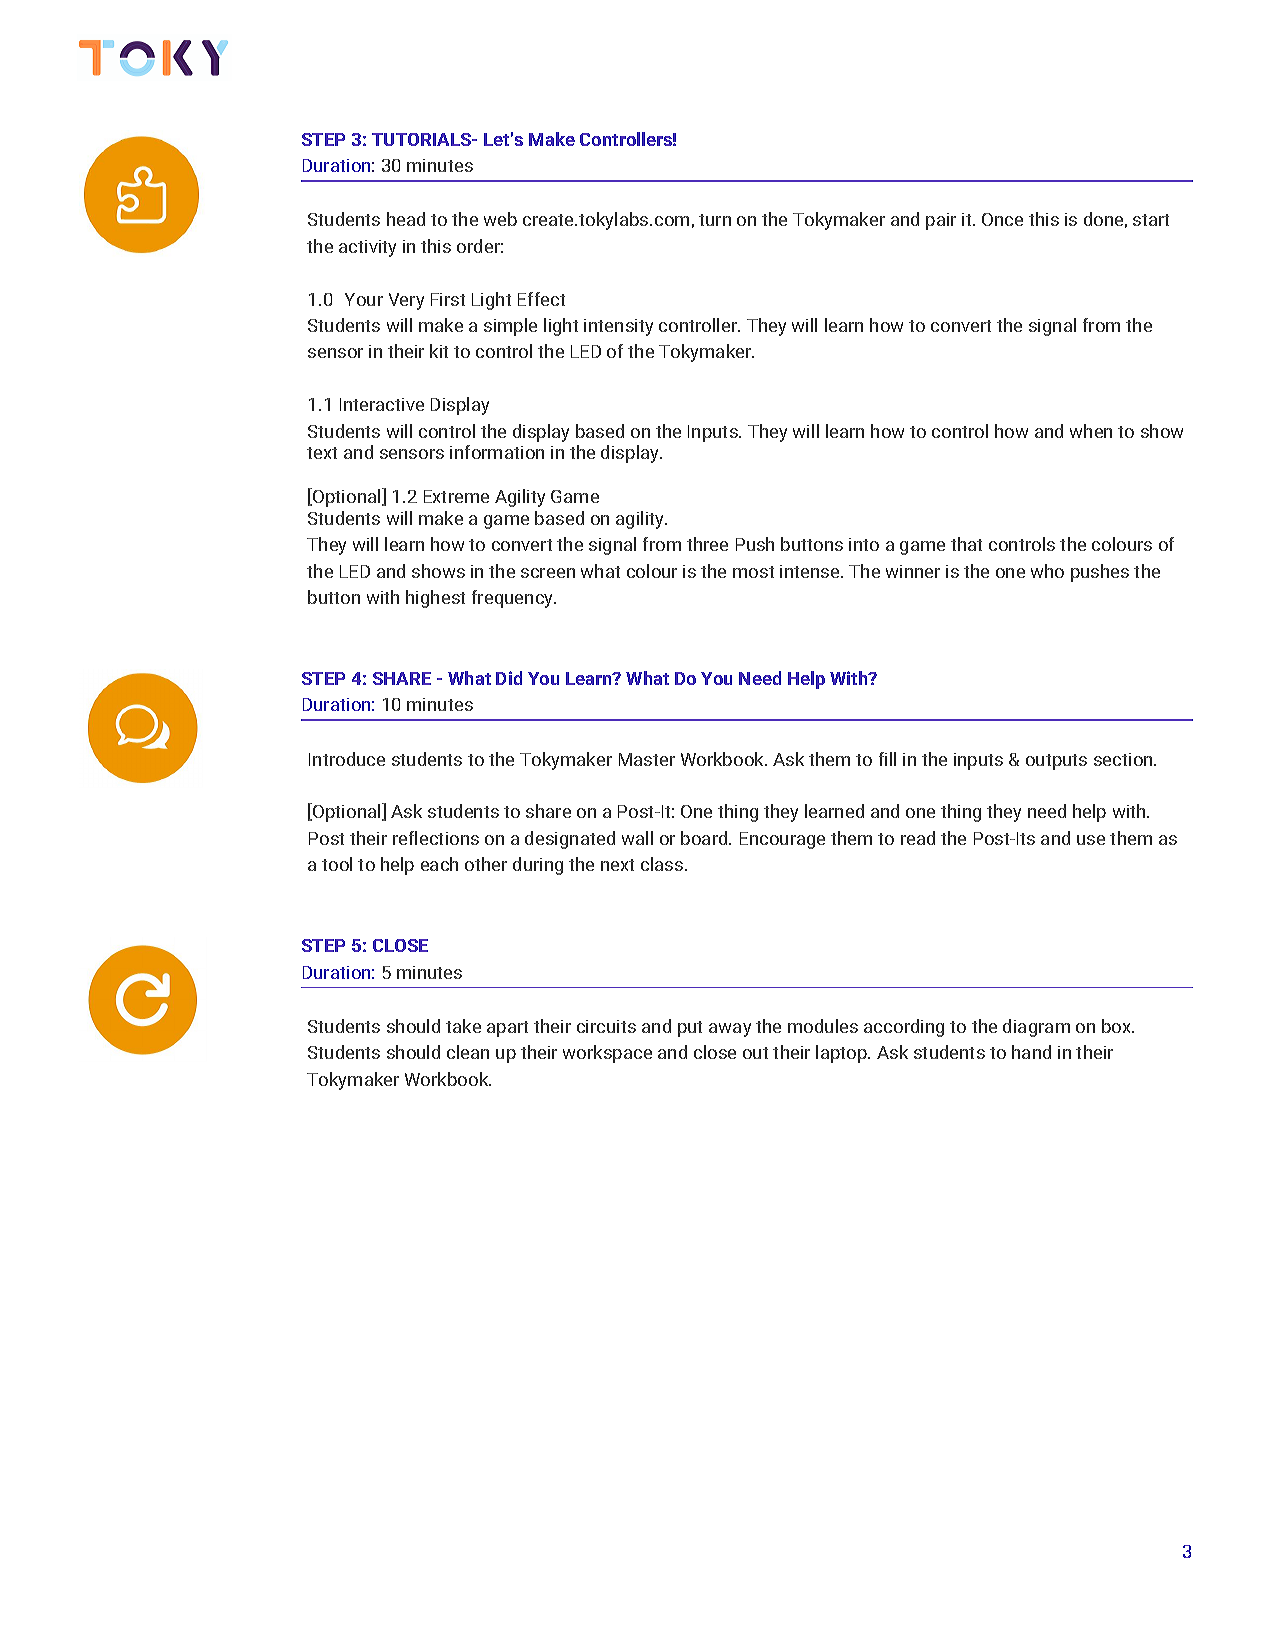  I want to click on board, so click(705, 838).
